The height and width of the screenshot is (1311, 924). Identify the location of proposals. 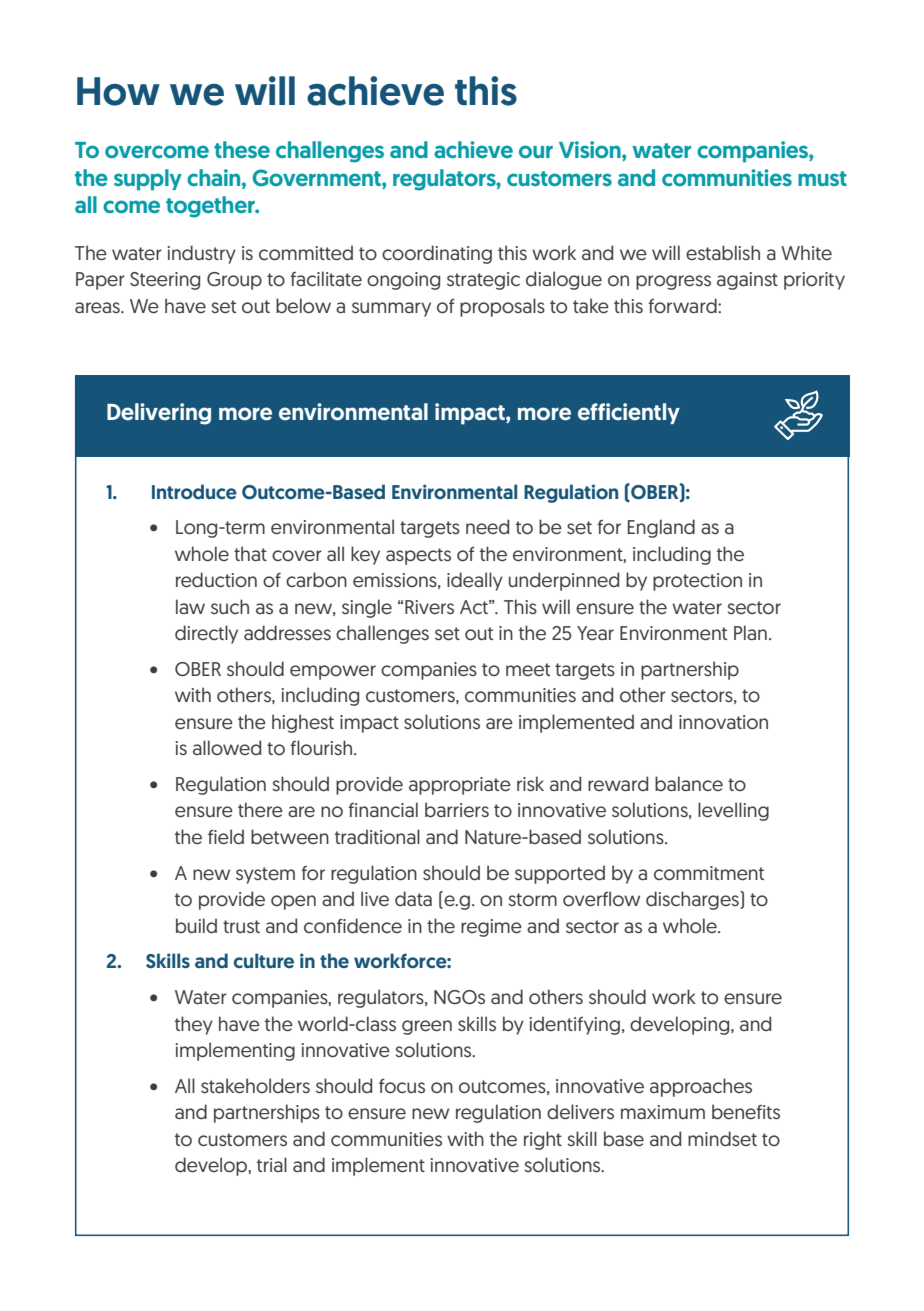
(502, 307).
